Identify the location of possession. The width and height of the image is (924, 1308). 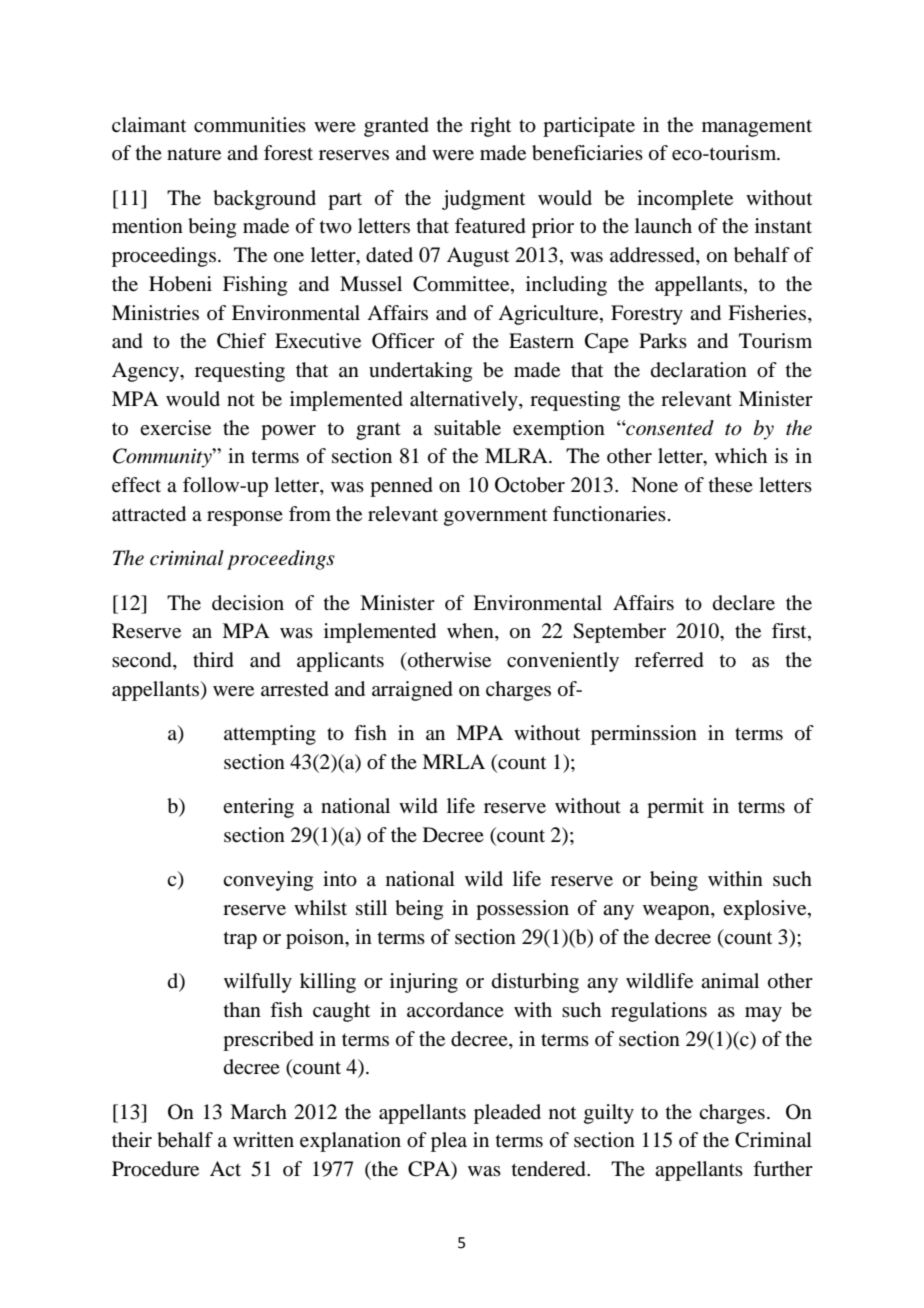
(522, 910).
